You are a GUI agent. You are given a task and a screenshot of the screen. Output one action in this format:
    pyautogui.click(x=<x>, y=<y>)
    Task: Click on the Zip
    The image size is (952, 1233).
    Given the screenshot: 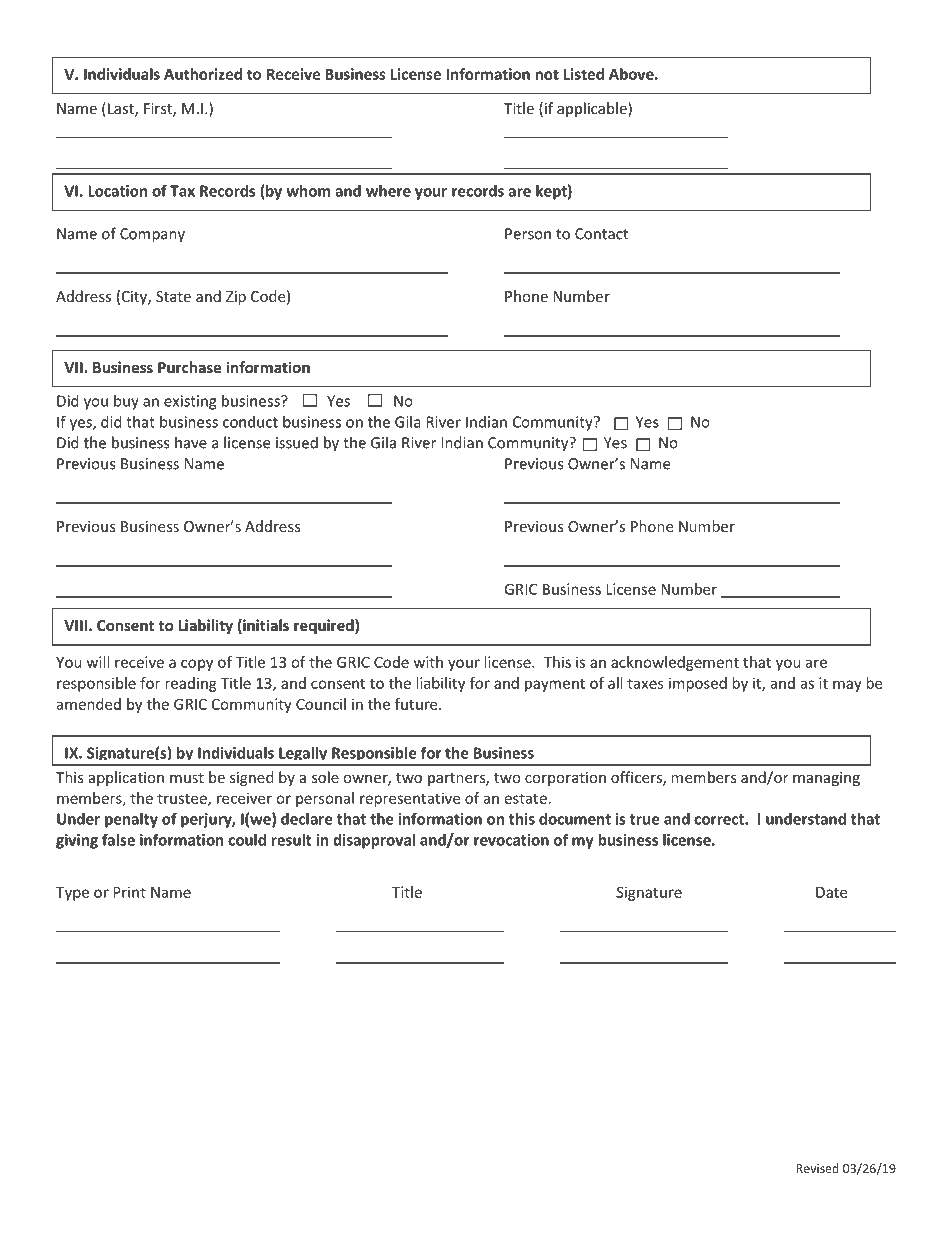 What is the action you would take?
    pyautogui.click(x=236, y=298)
